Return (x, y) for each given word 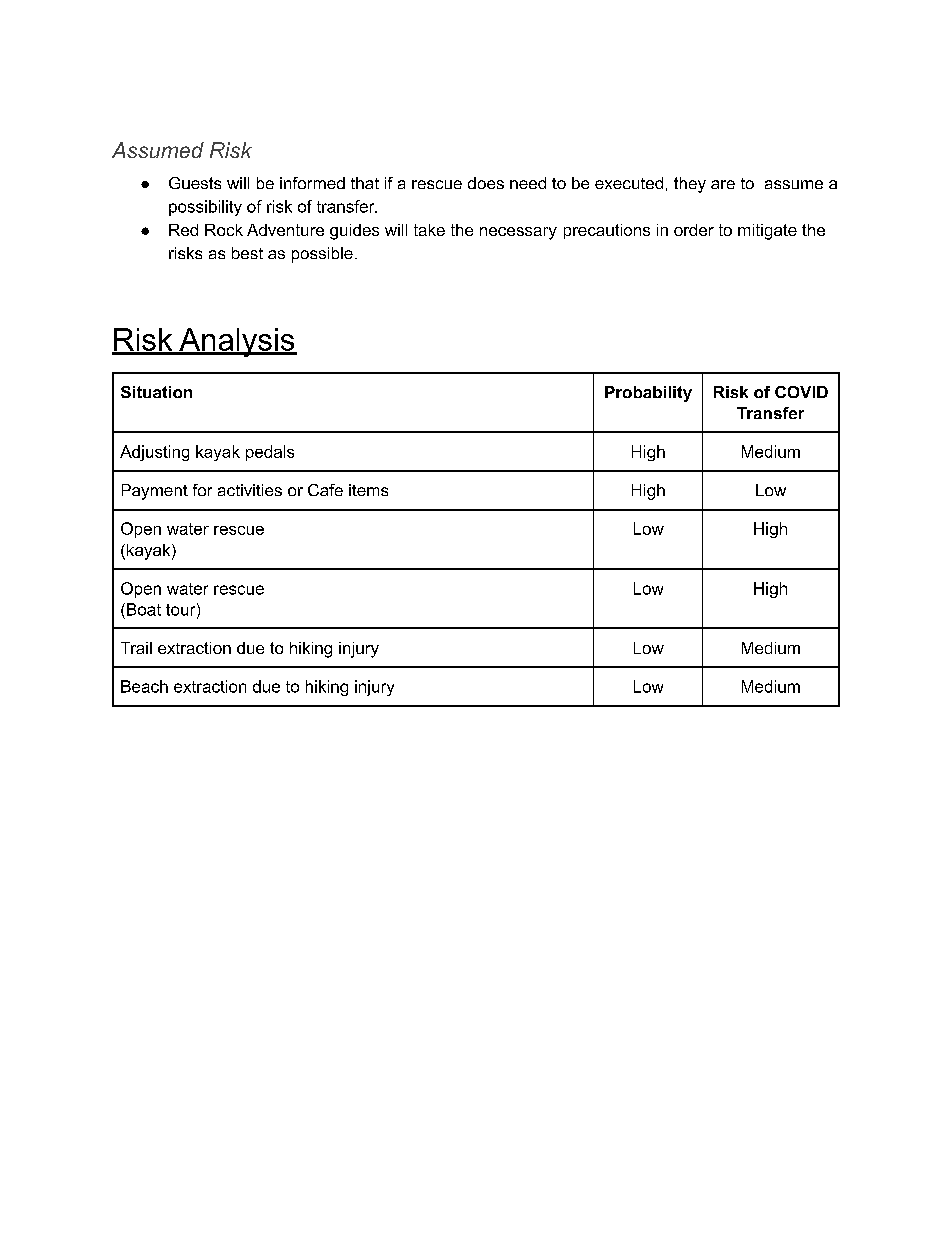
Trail (136, 648)
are (723, 184)
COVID (801, 392)
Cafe (325, 490)
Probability (648, 394)
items (368, 490)
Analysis (236, 342)
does (486, 183)
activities (250, 490)
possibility (205, 208)
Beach (144, 686)
